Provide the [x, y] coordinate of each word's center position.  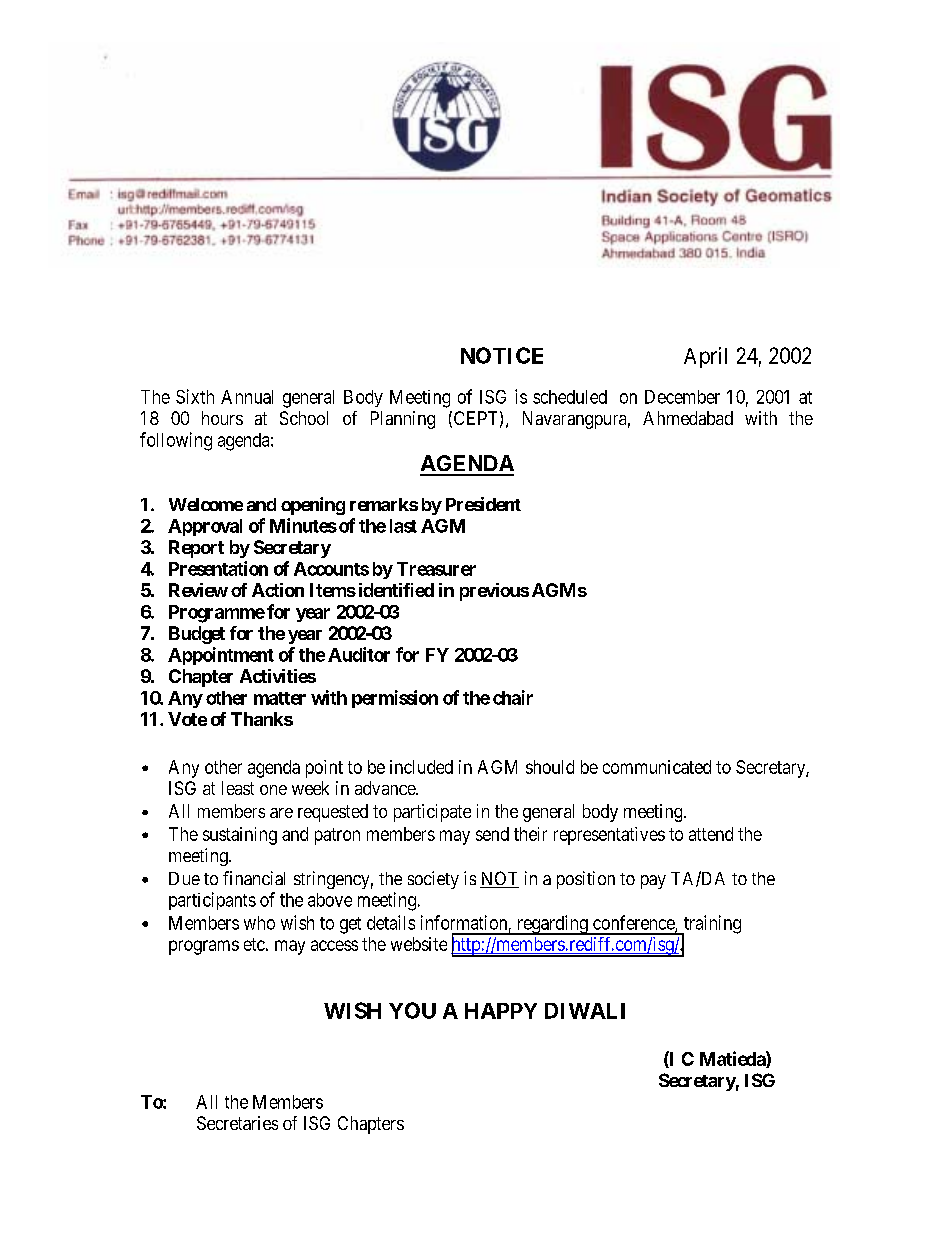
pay [653, 882]
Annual [247, 397]
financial [254, 878]
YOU [412, 1010]
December [682, 397]
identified [394, 590]
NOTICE [502, 355]
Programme [217, 614]
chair [513, 697]
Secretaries [237, 1123]
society [433, 880]
